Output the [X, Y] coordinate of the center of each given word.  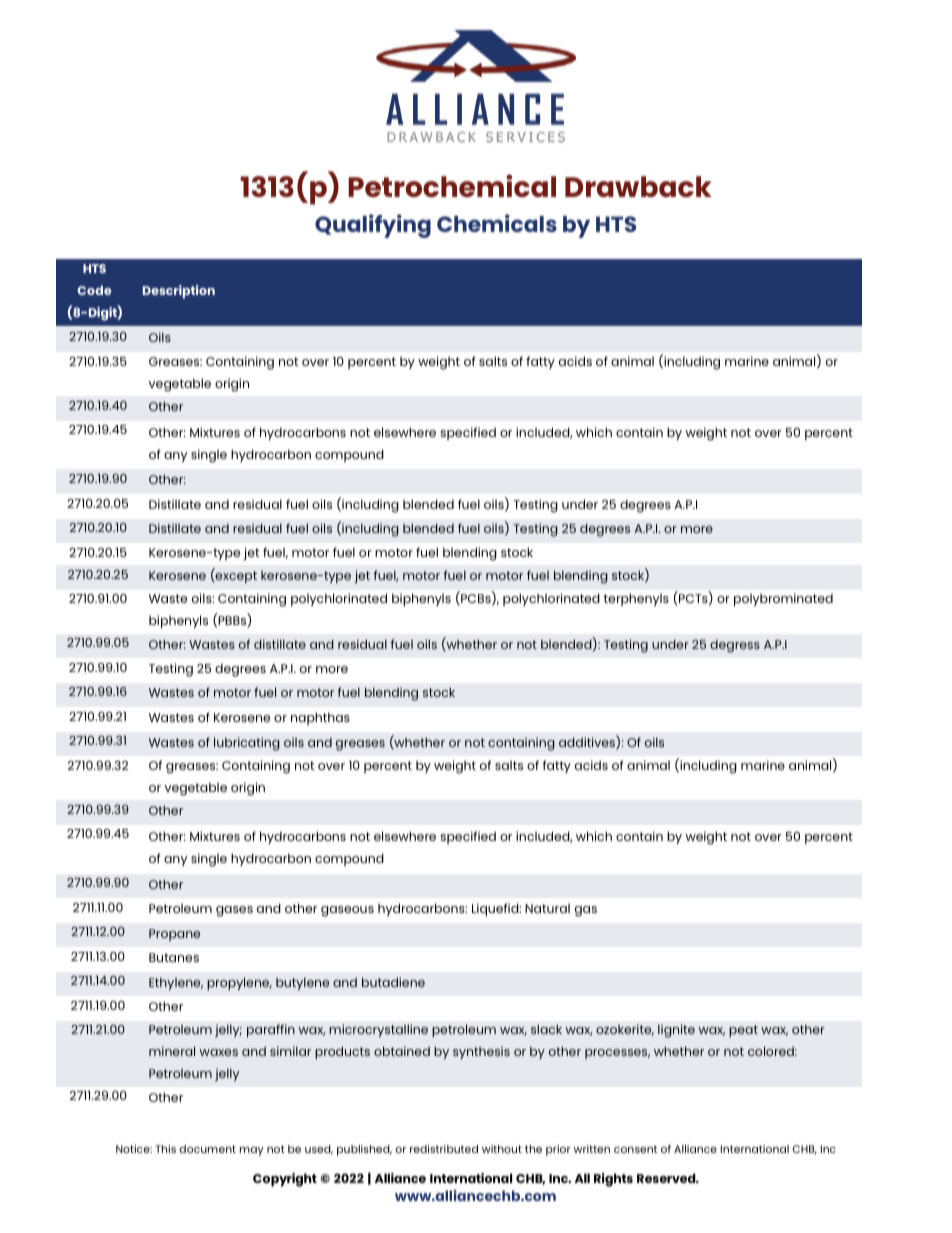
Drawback [638, 186]
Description [179, 292]
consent [635, 1149]
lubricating [247, 744]
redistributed [444, 1149]
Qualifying [373, 226]
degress [735, 646]
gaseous [347, 911]
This [165, 1149]
